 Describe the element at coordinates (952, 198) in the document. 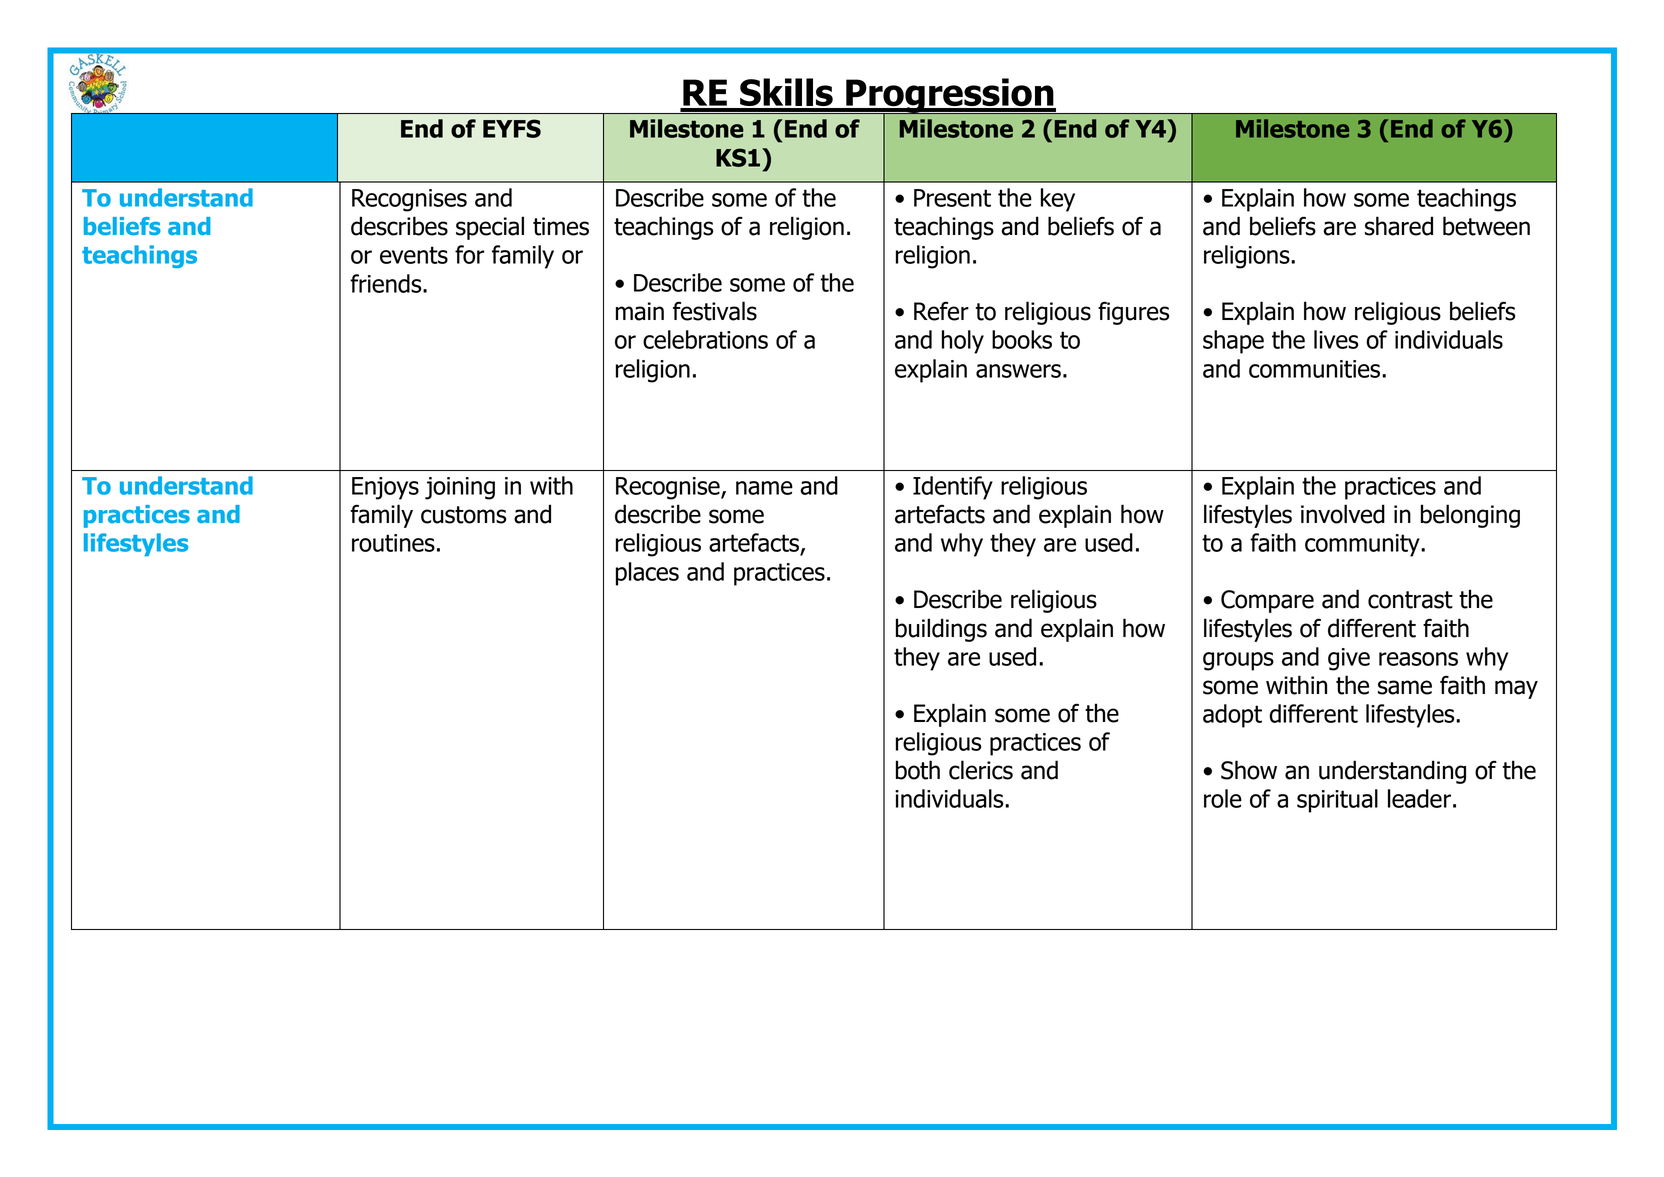

I see `Present` at that location.
